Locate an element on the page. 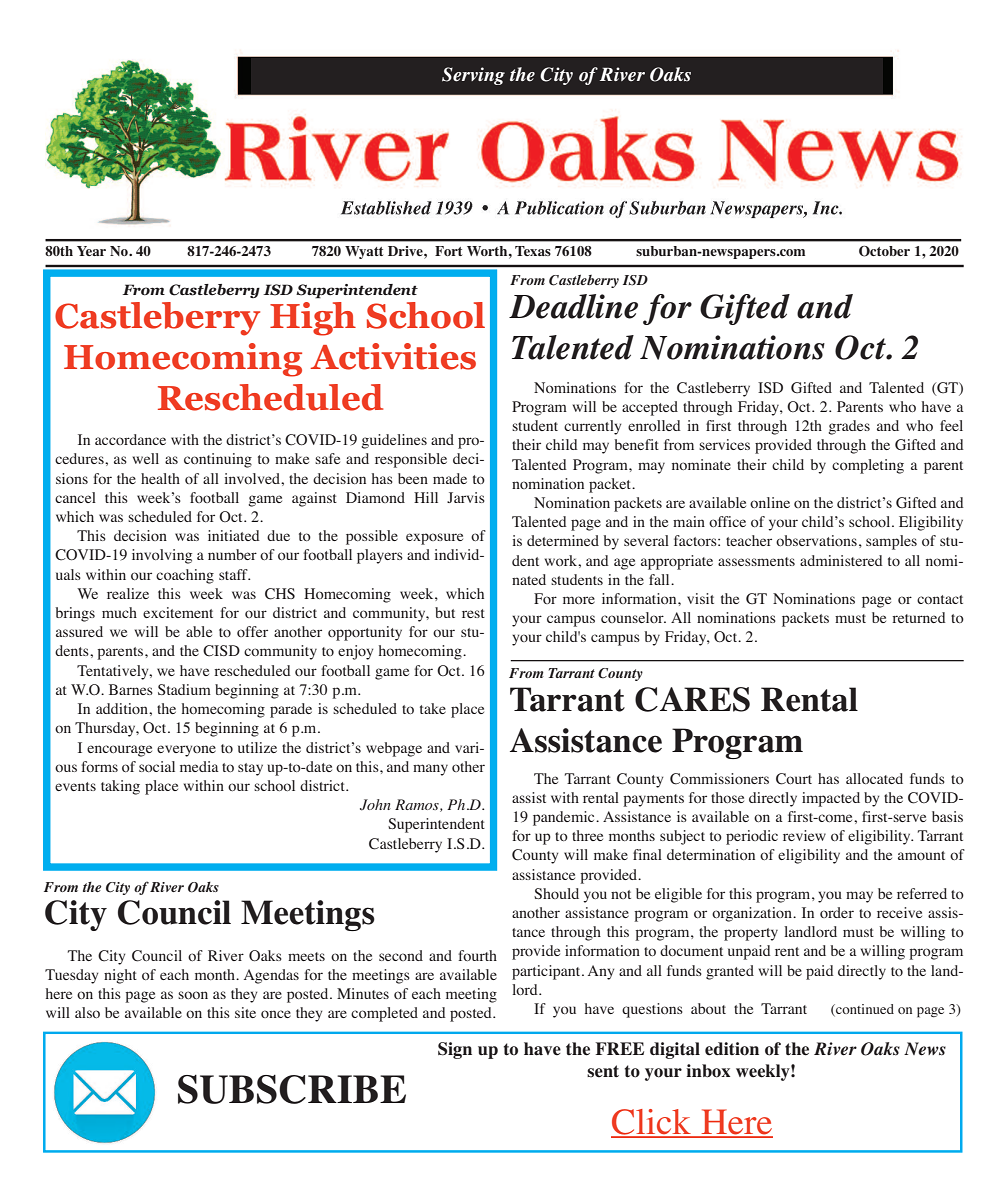  Deadline is located at coordinates (573, 306).
